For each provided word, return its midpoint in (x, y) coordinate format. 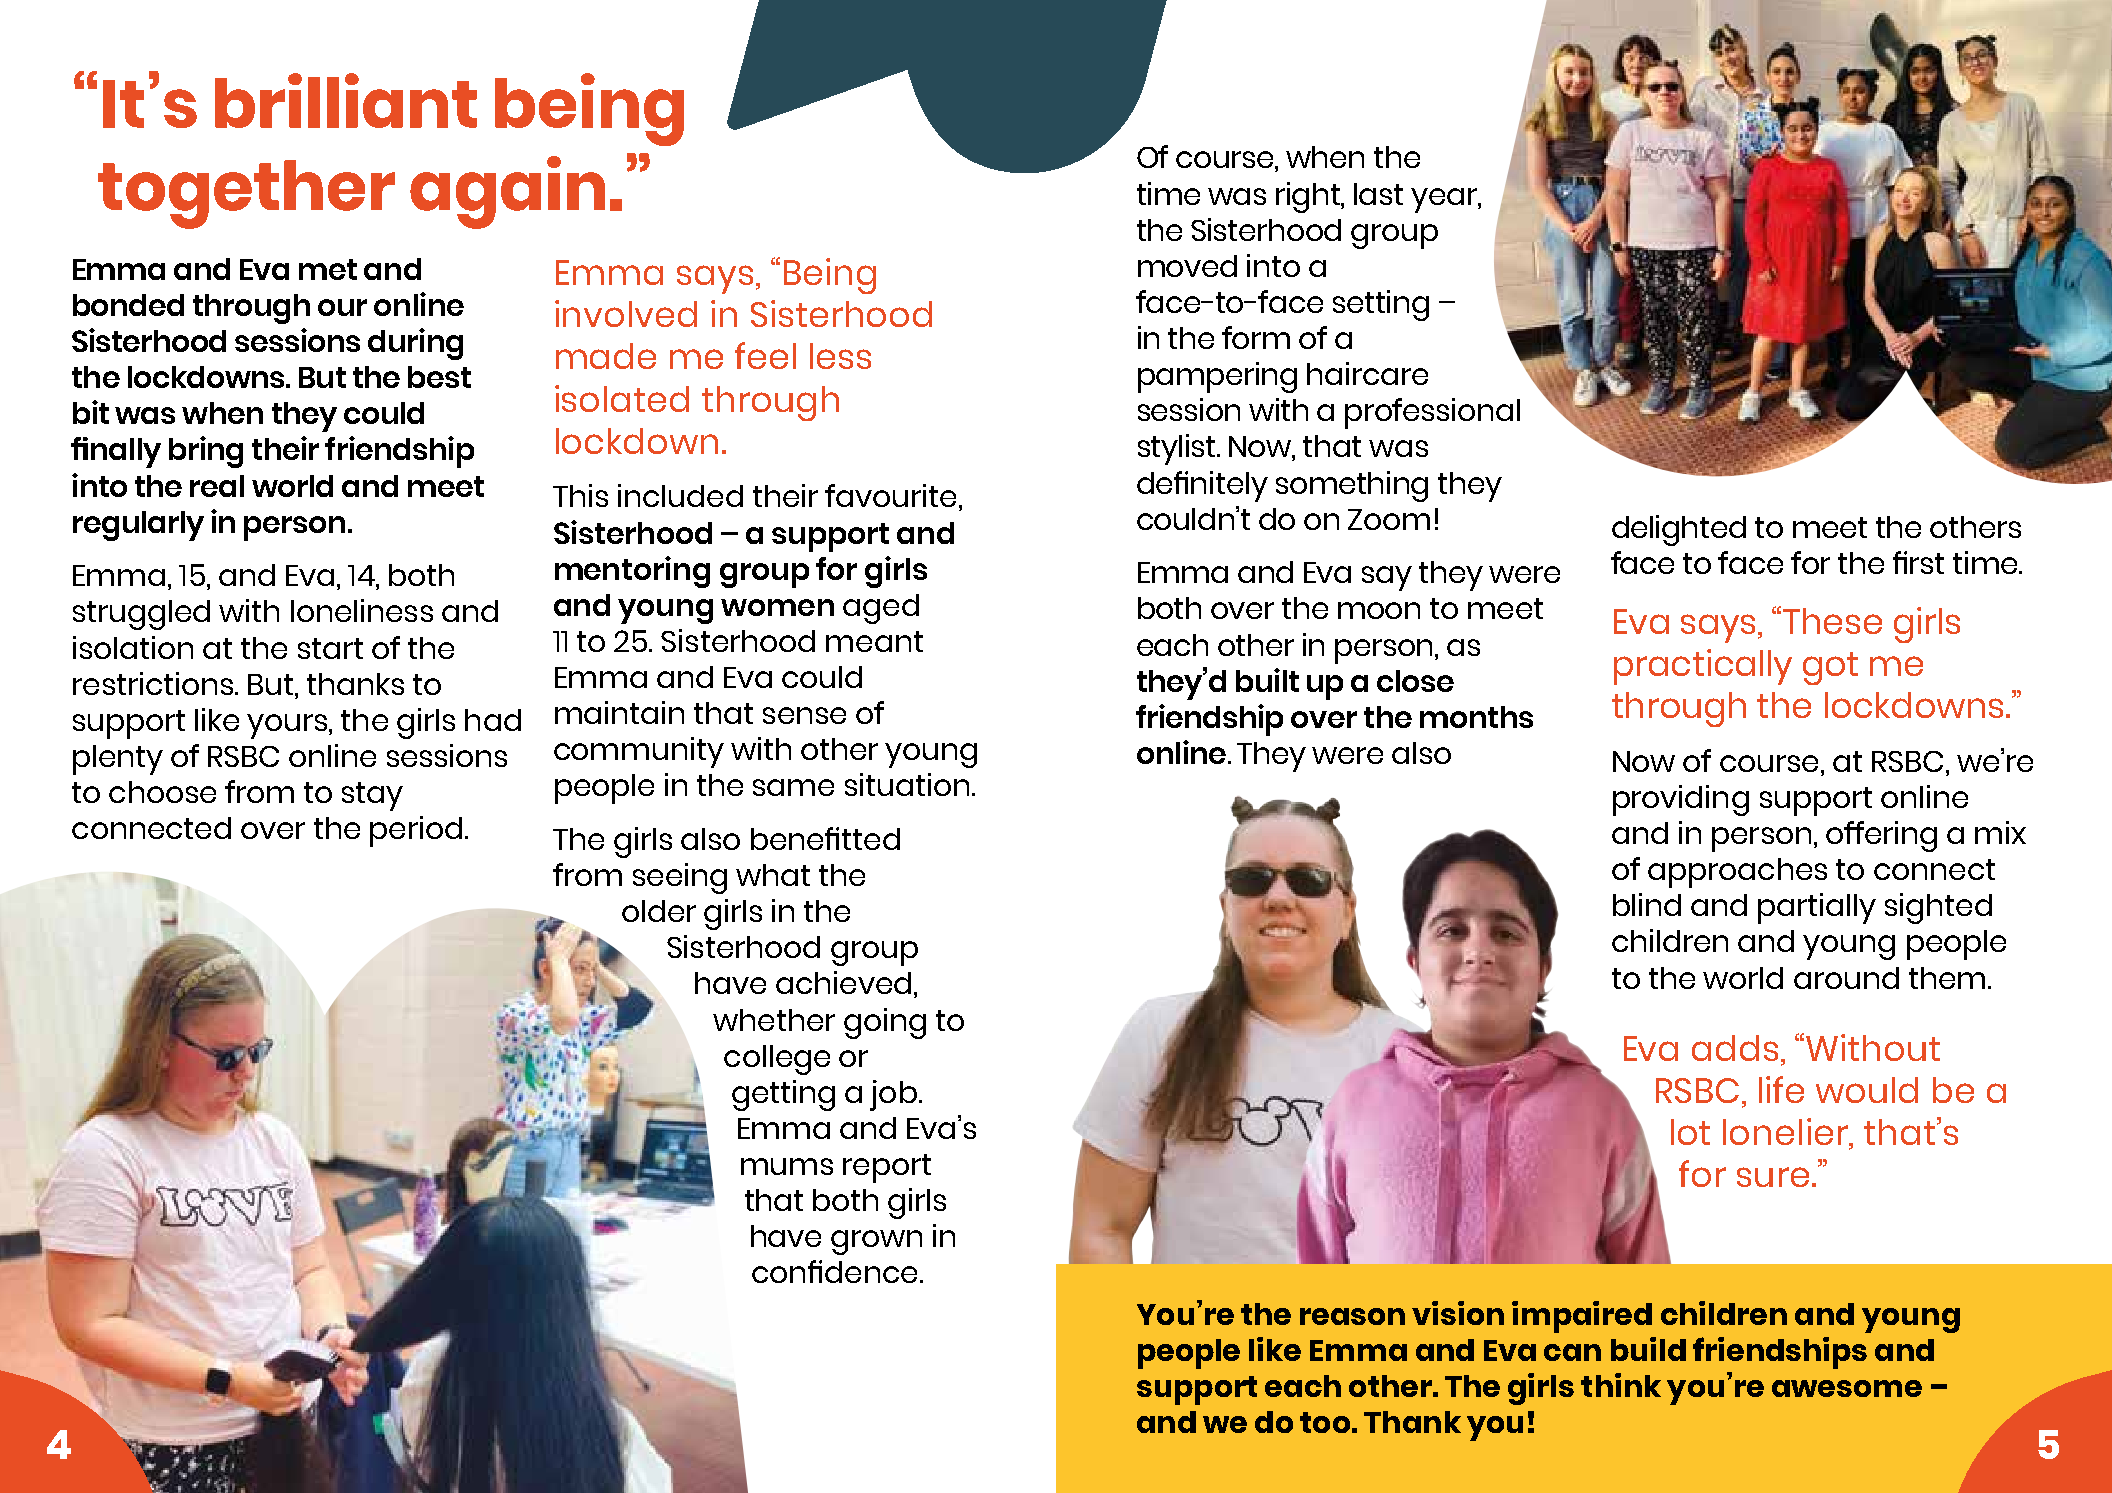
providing (1681, 800)
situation (907, 784)
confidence (834, 1271)
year (1445, 200)
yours (288, 726)
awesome (1847, 1388)
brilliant (346, 100)
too (1325, 1422)
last (1378, 194)
